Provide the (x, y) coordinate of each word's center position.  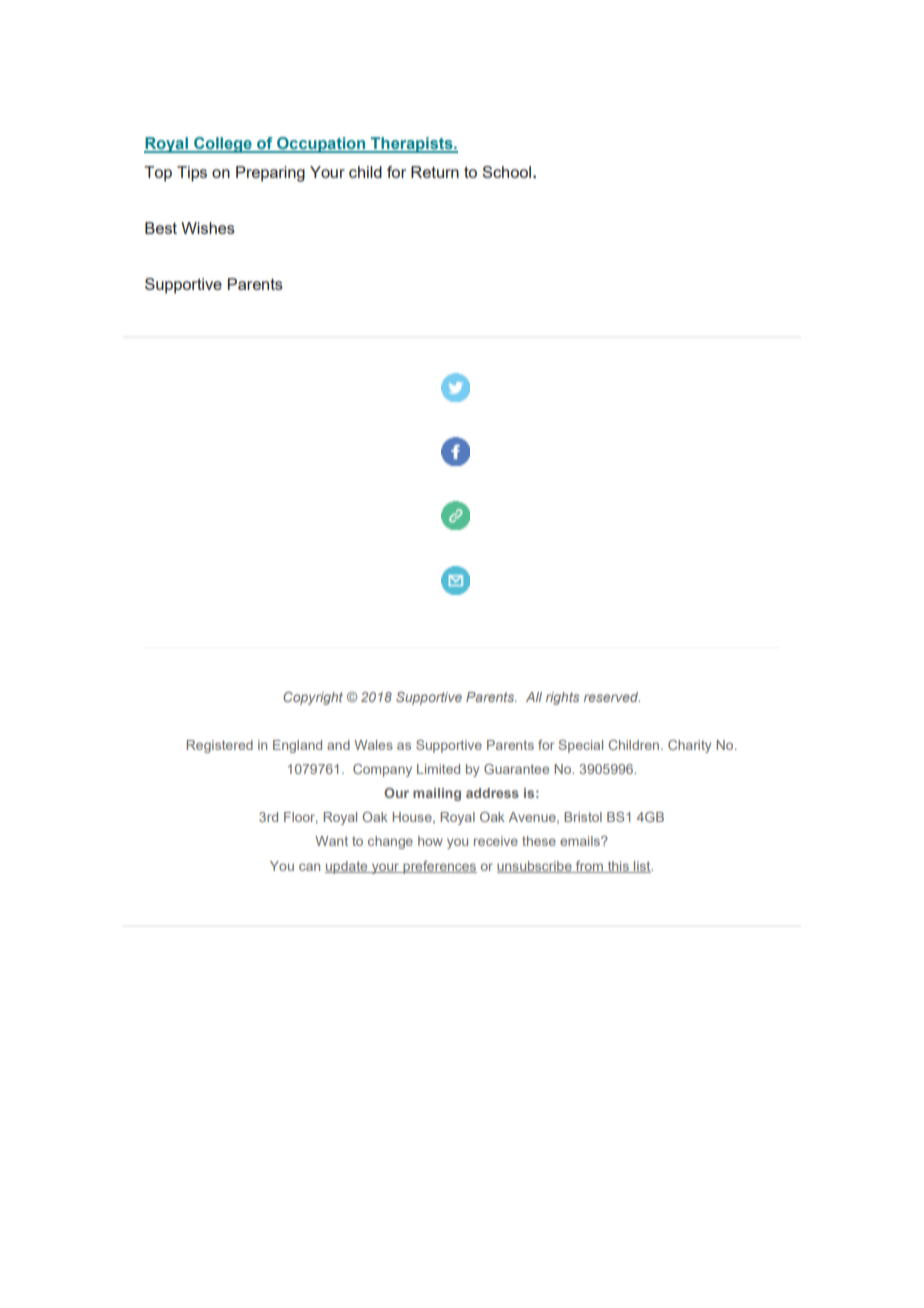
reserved (612, 697)
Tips (192, 174)
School (506, 172)
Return (435, 172)
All (534, 697)
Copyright (313, 698)
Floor (301, 818)
